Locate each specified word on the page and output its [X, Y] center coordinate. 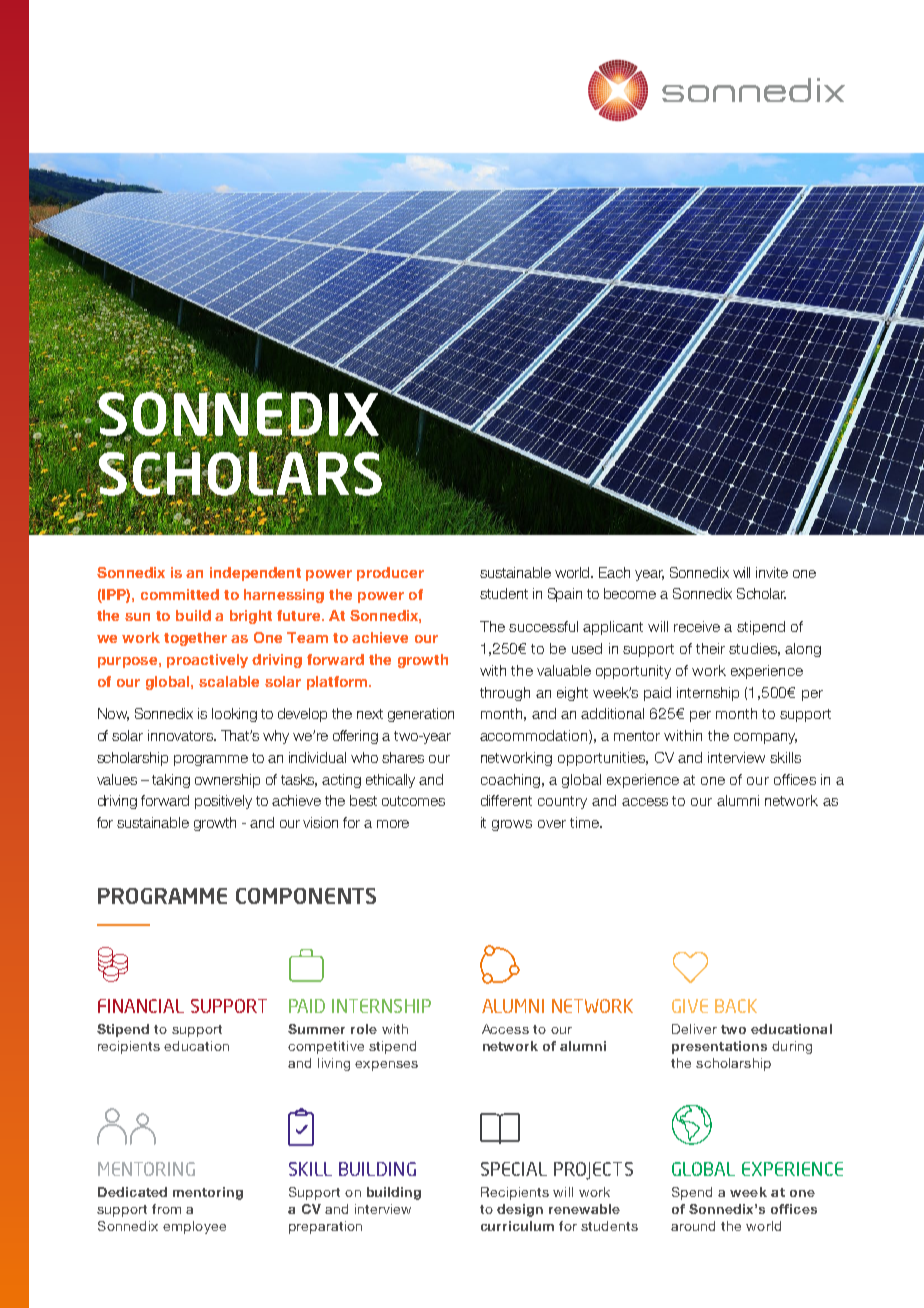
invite [772, 572]
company [765, 738]
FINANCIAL [141, 1006]
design [520, 1210]
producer [390, 574]
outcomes [413, 801]
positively [223, 802]
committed [180, 594]
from [166, 1209]
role [364, 1029]
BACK [736, 1006]
